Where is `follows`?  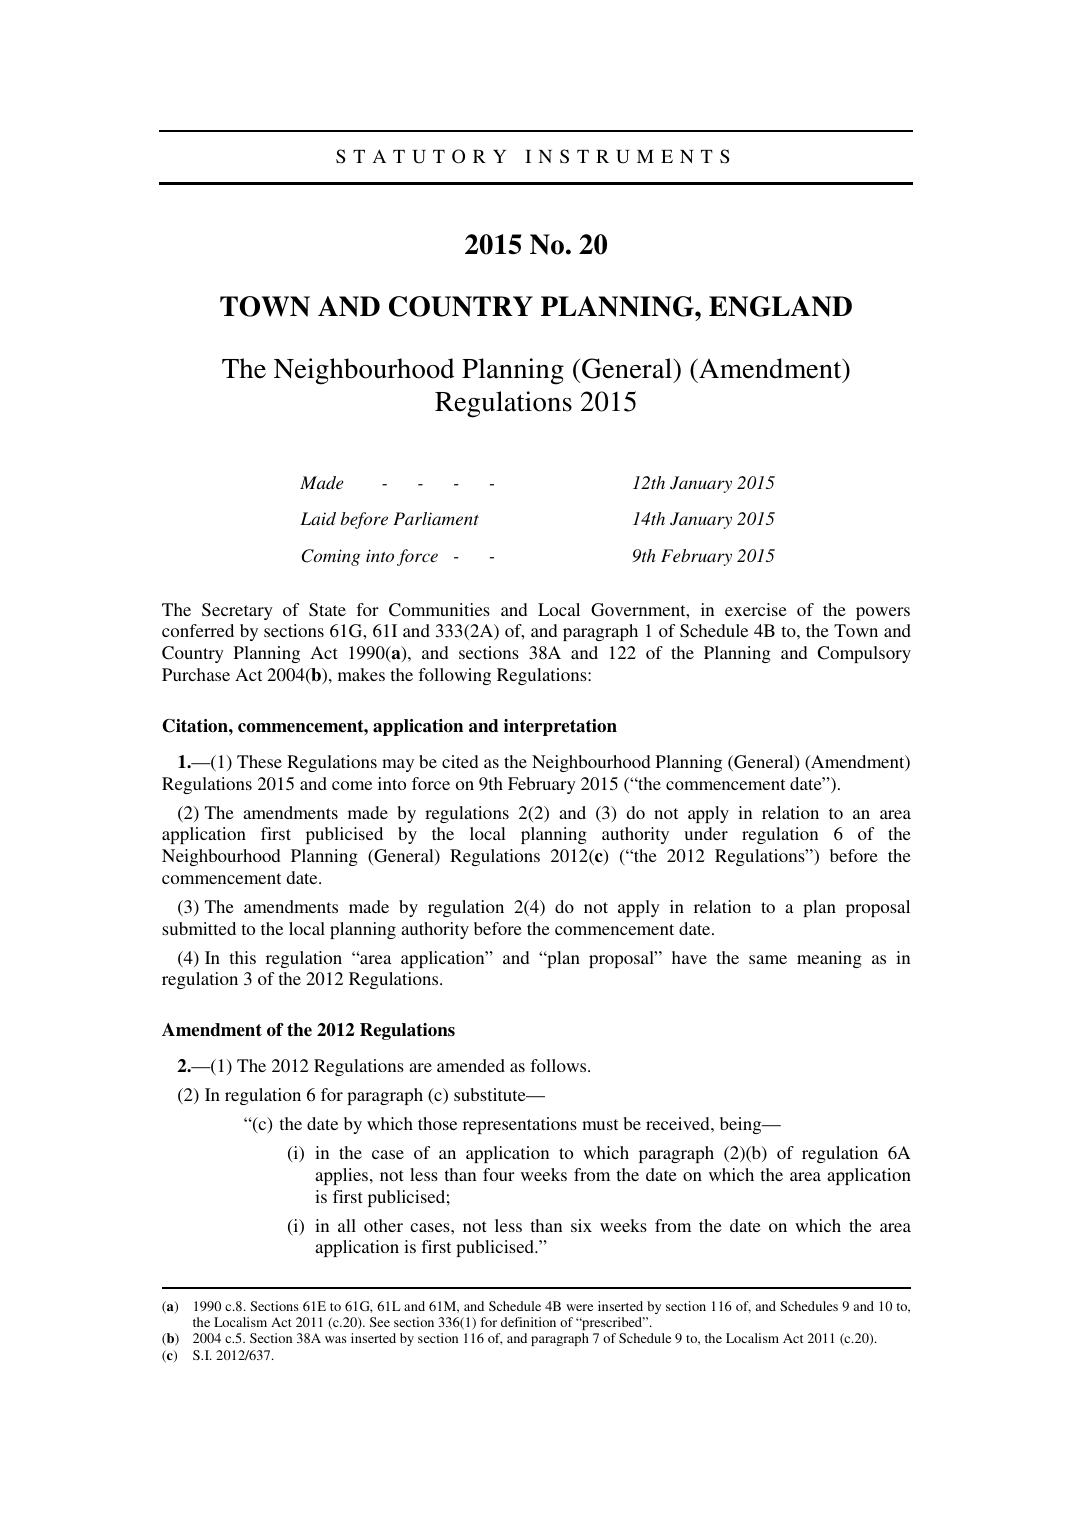 follows is located at coordinates (559, 1065).
